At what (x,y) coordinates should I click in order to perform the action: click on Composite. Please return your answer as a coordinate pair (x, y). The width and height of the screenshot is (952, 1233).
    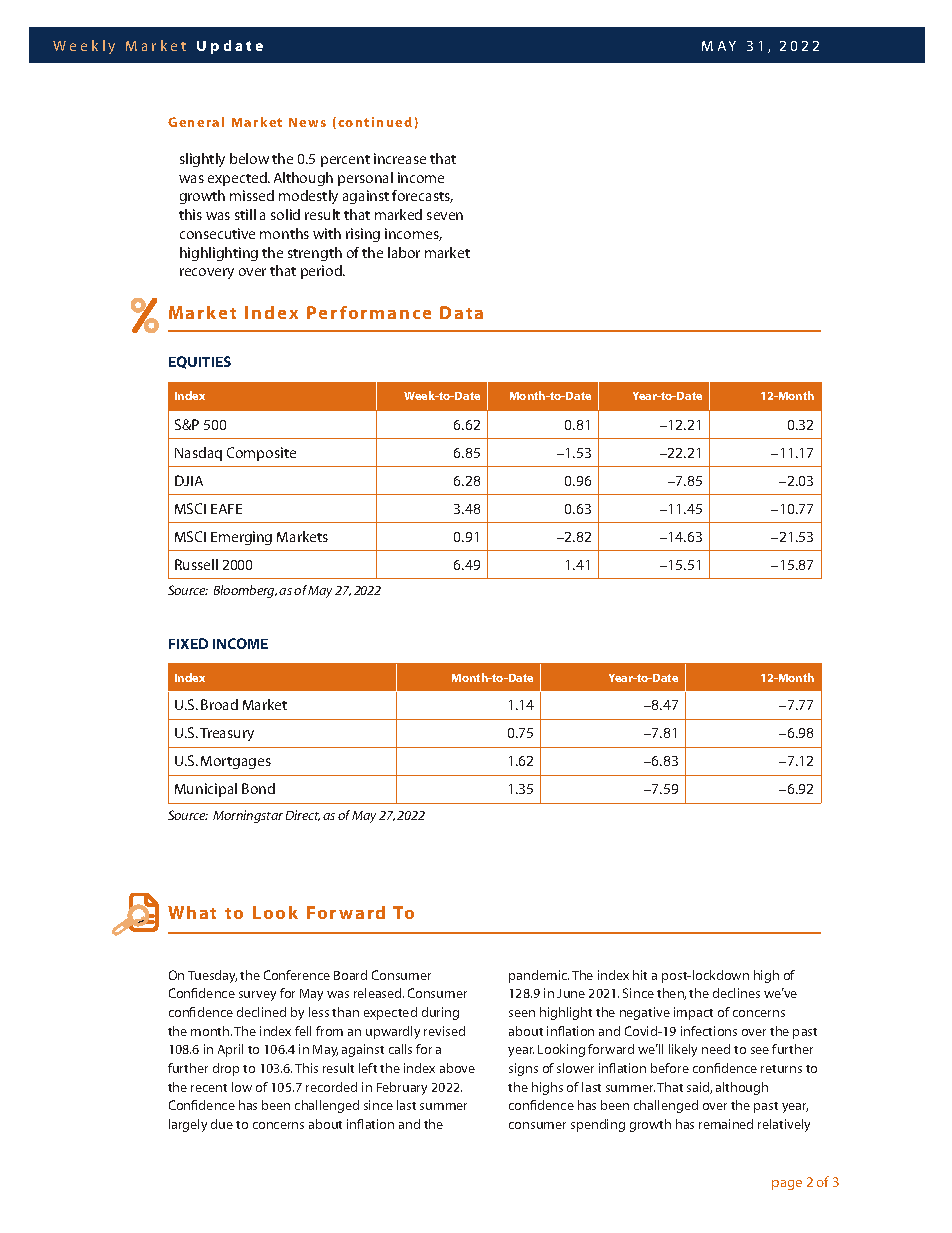
    Looking at the image, I should click on (261, 454).
